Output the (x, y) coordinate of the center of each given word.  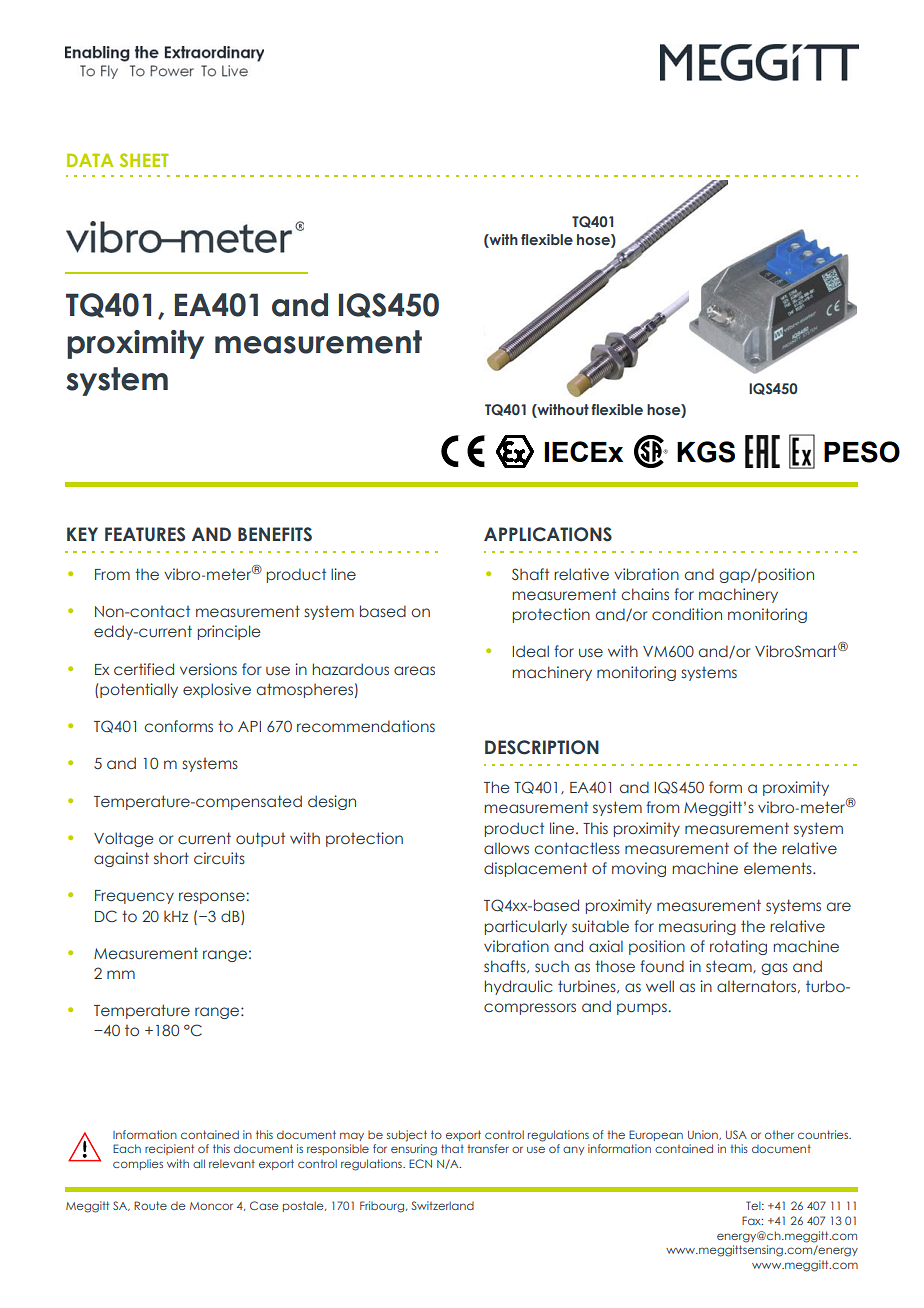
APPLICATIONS (548, 534)
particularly (526, 927)
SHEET (144, 160)
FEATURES (145, 534)
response (213, 898)
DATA (90, 160)
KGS (706, 452)
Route (150, 1205)
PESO (862, 452)
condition (687, 614)
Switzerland (442, 1205)
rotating (738, 947)
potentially (139, 690)
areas (414, 670)
